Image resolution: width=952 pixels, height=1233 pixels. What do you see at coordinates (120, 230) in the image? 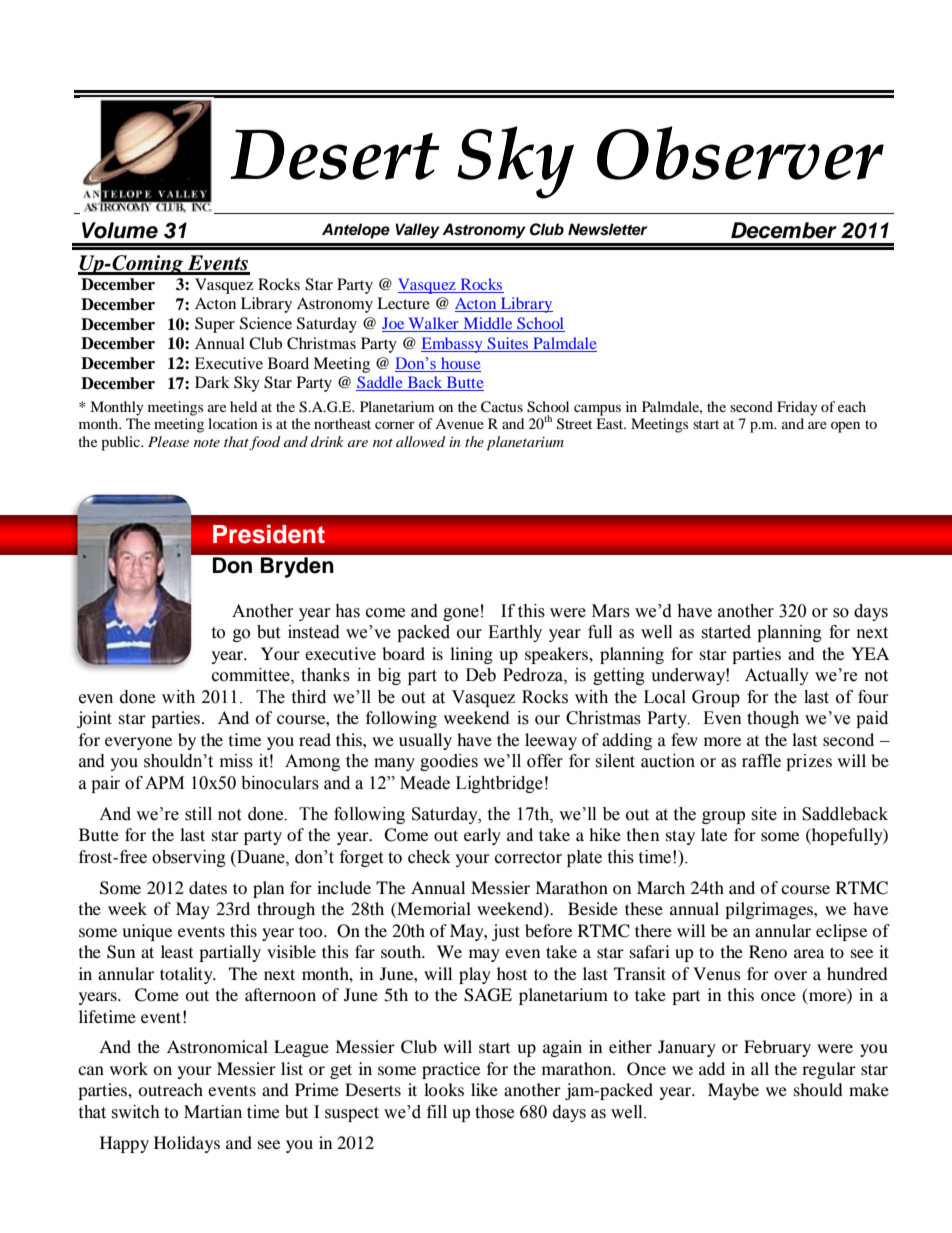
I see `Volume` at bounding box center [120, 230].
